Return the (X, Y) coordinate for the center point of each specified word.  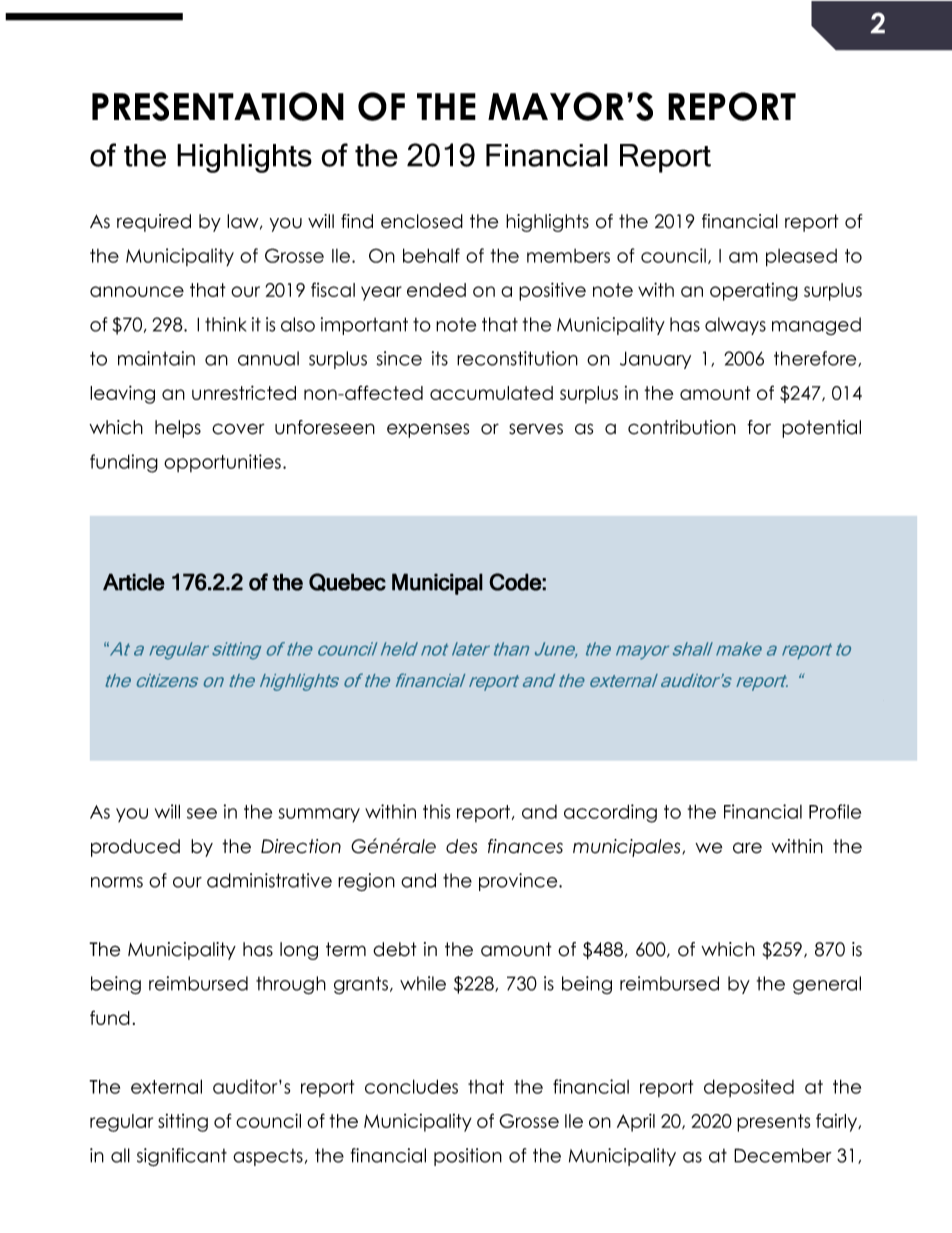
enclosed (422, 221)
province (519, 882)
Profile (835, 811)
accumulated (491, 393)
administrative (269, 880)
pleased (801, 258)
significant (182, 1157)
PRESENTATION (218, 106)
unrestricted (244, 392)
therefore (816, 359)
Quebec (347, 582)
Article (134, 582)
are (747, 848)
